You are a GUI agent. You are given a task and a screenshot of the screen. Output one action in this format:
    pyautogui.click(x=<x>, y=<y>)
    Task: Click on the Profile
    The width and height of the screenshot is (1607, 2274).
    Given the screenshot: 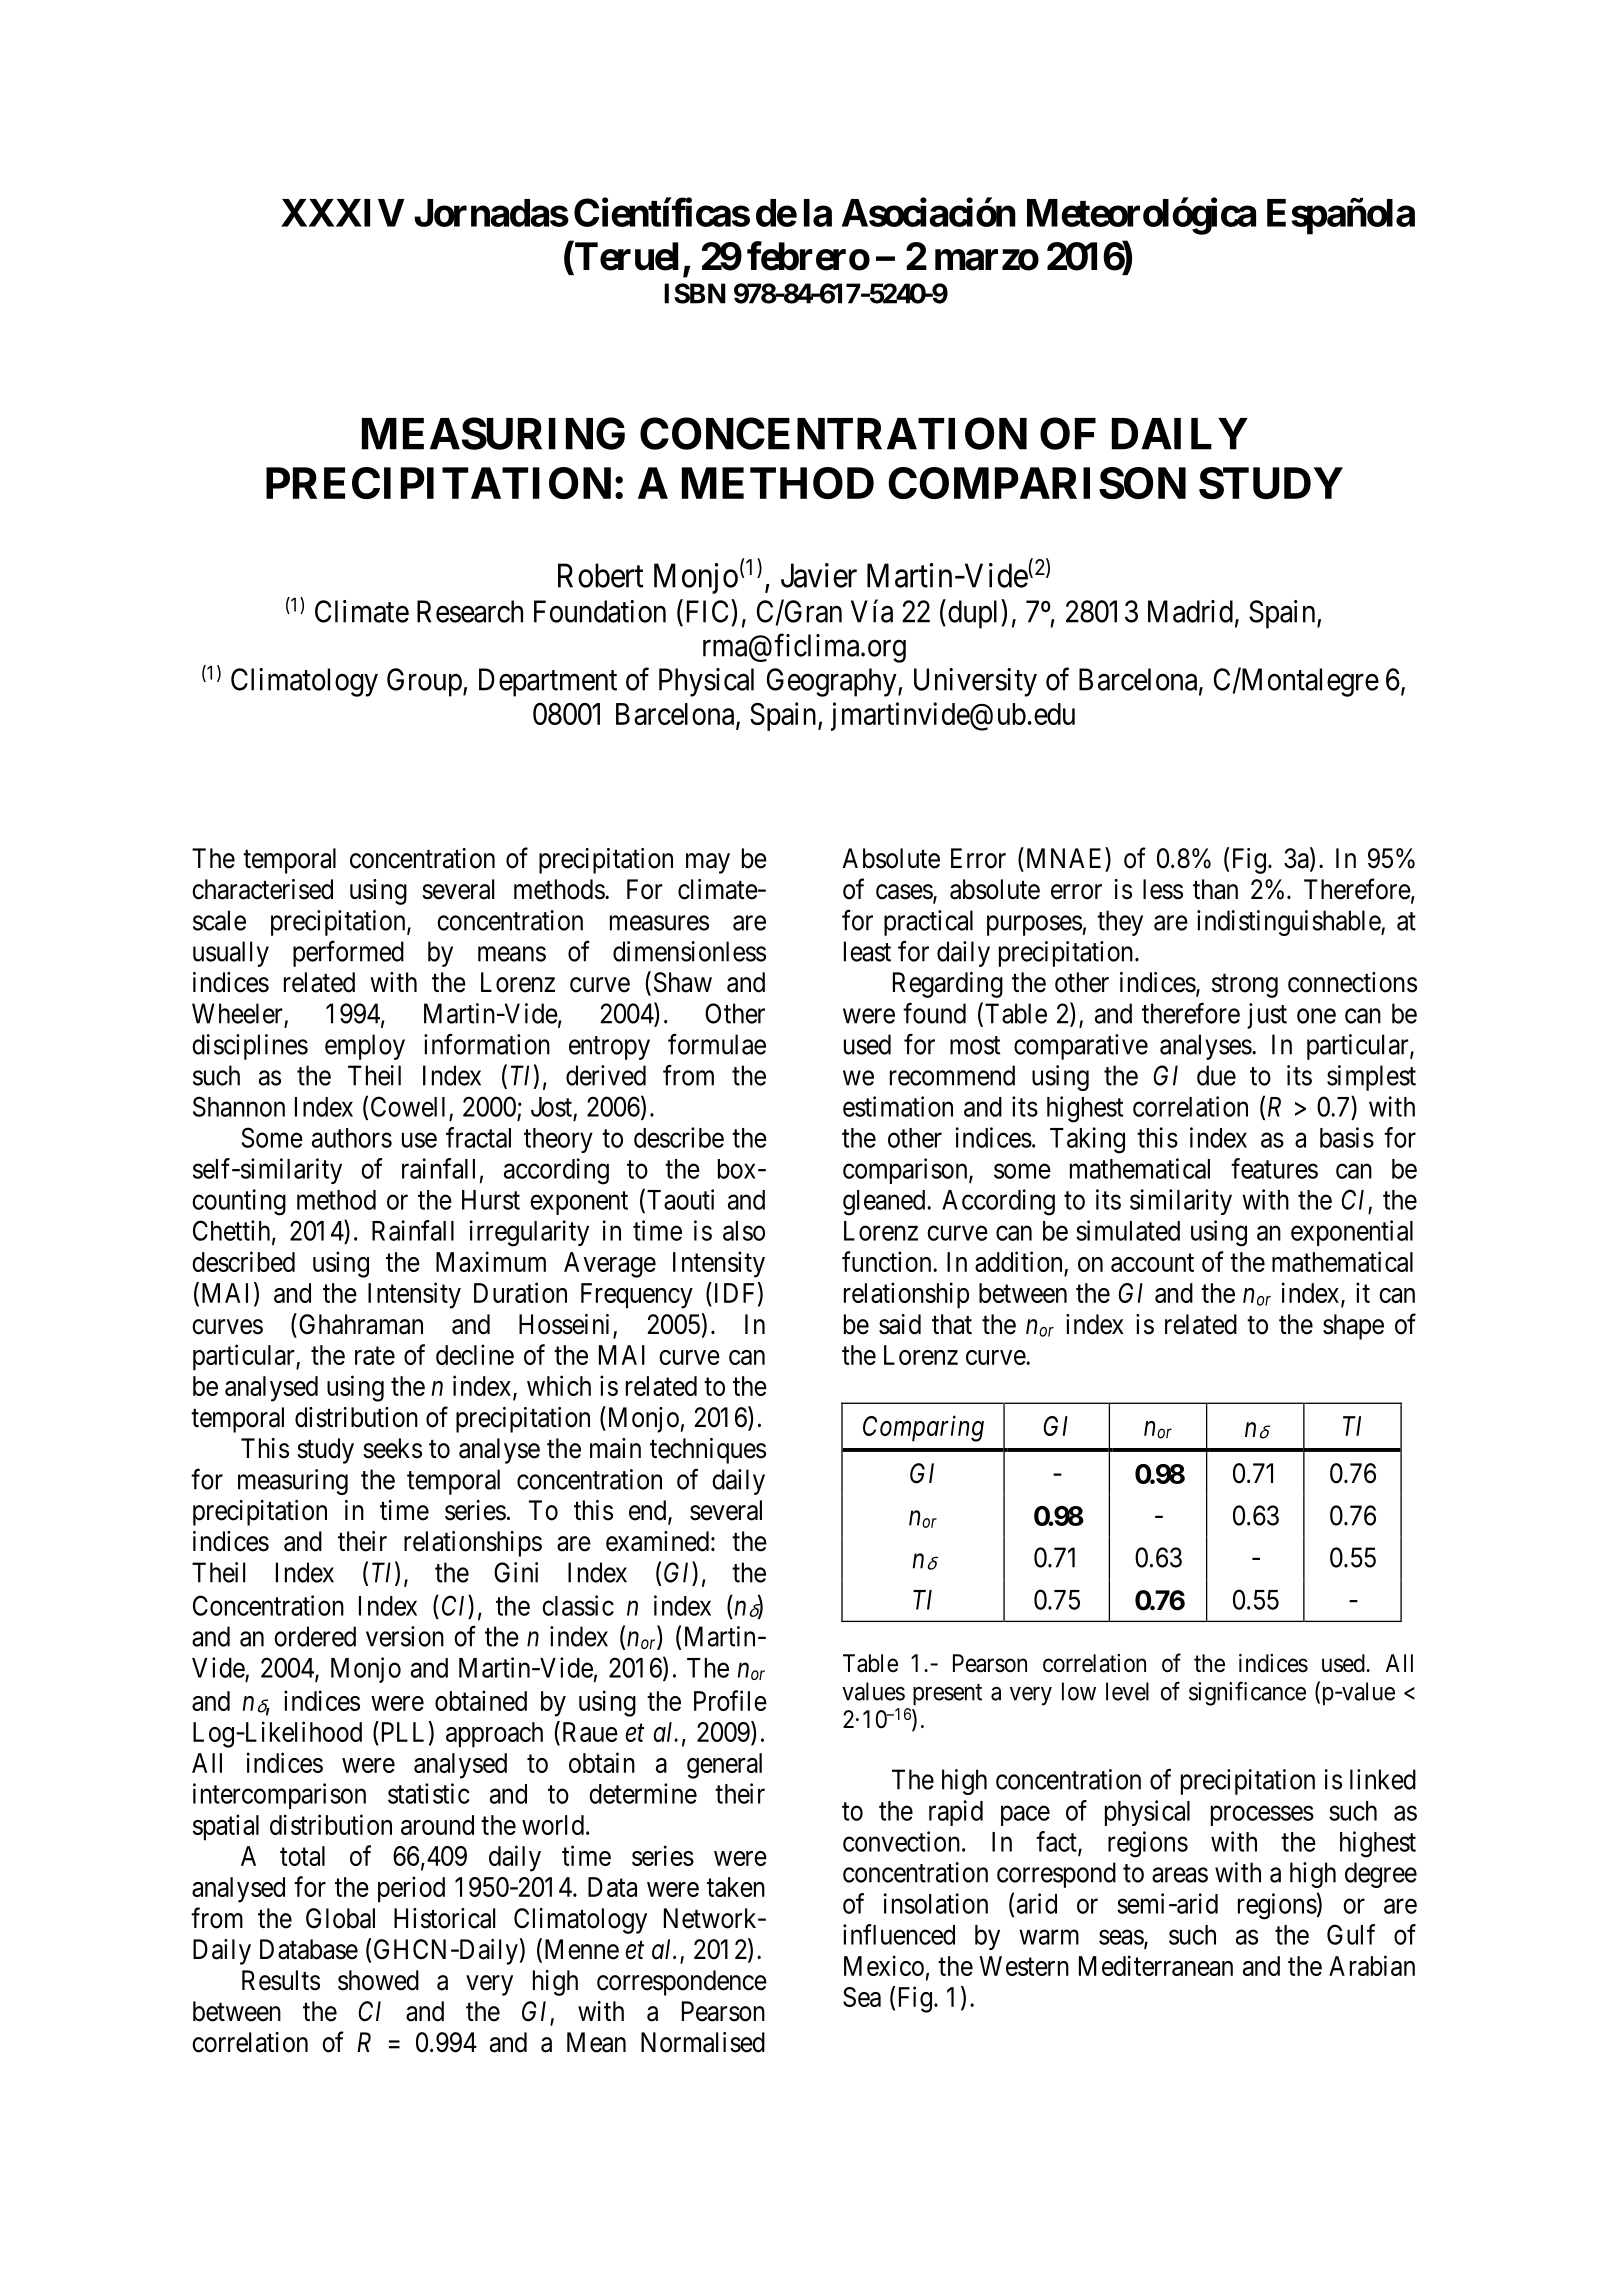 What is the action you would take?
    pyautogui.click(x=730, y=1700)
